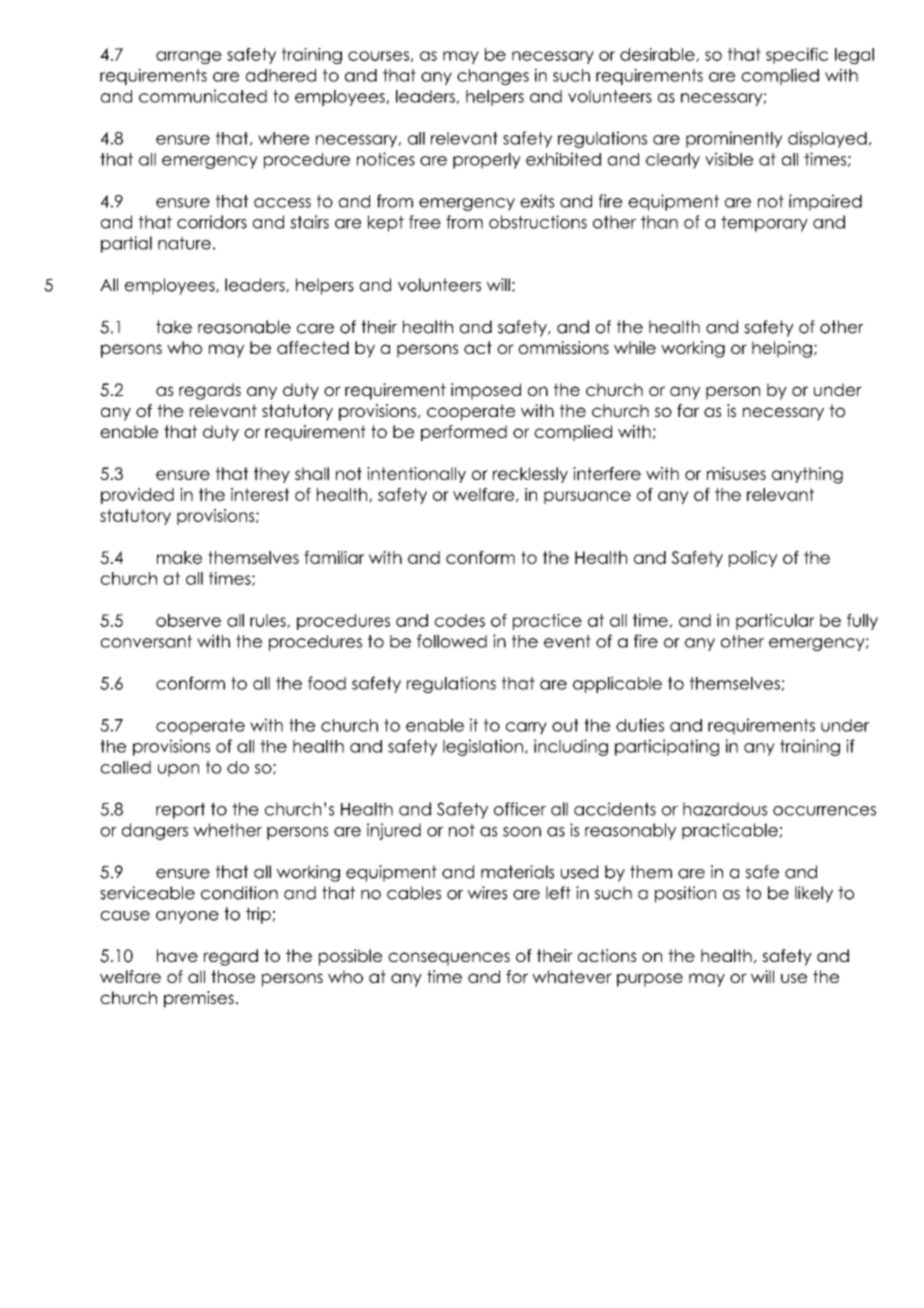 This page has height=1308, width=924. Describe the element at coordinates (797, 56) in the page. I see `specific` at that location.
